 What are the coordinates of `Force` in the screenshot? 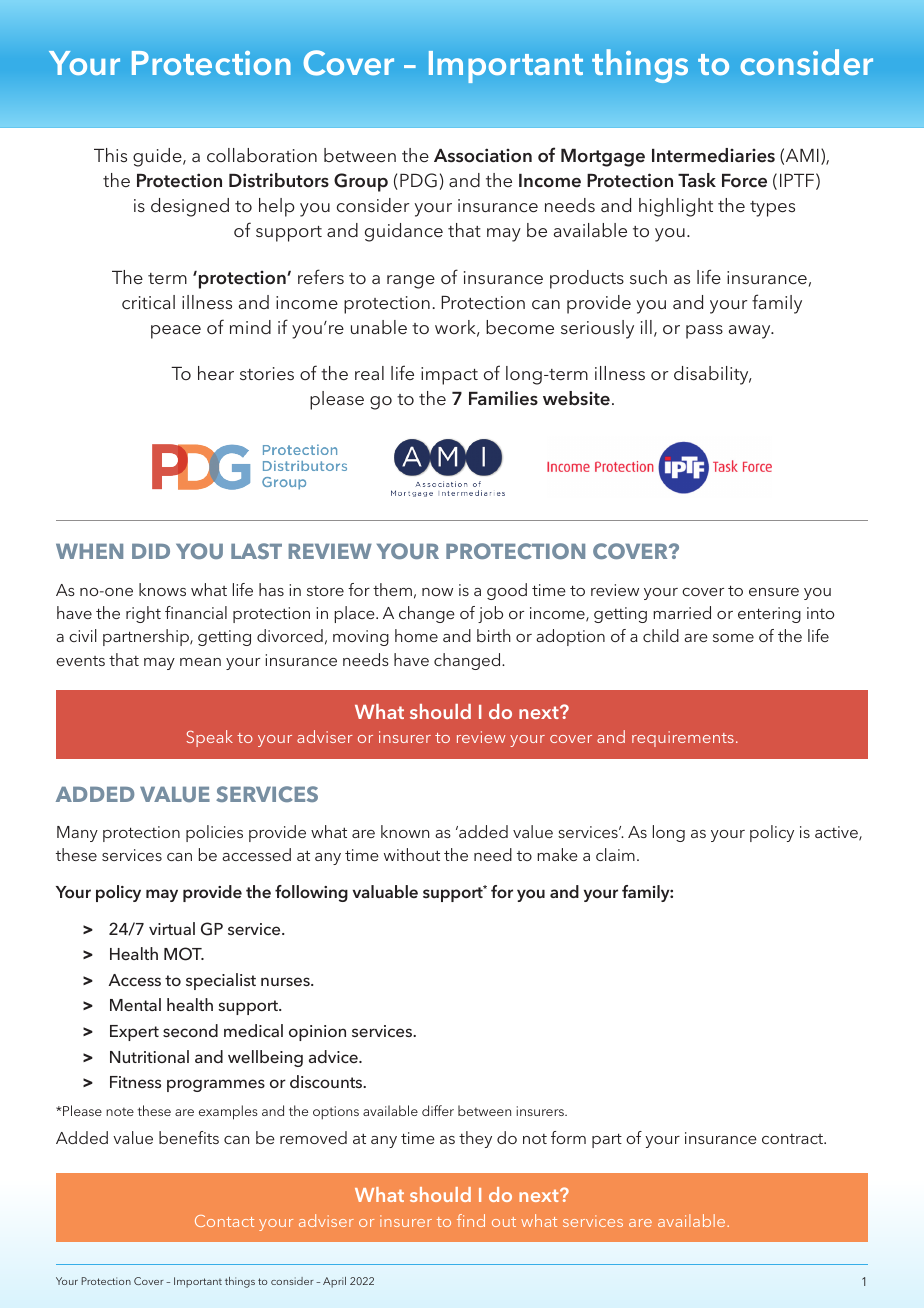 It's located at (744, 181).
